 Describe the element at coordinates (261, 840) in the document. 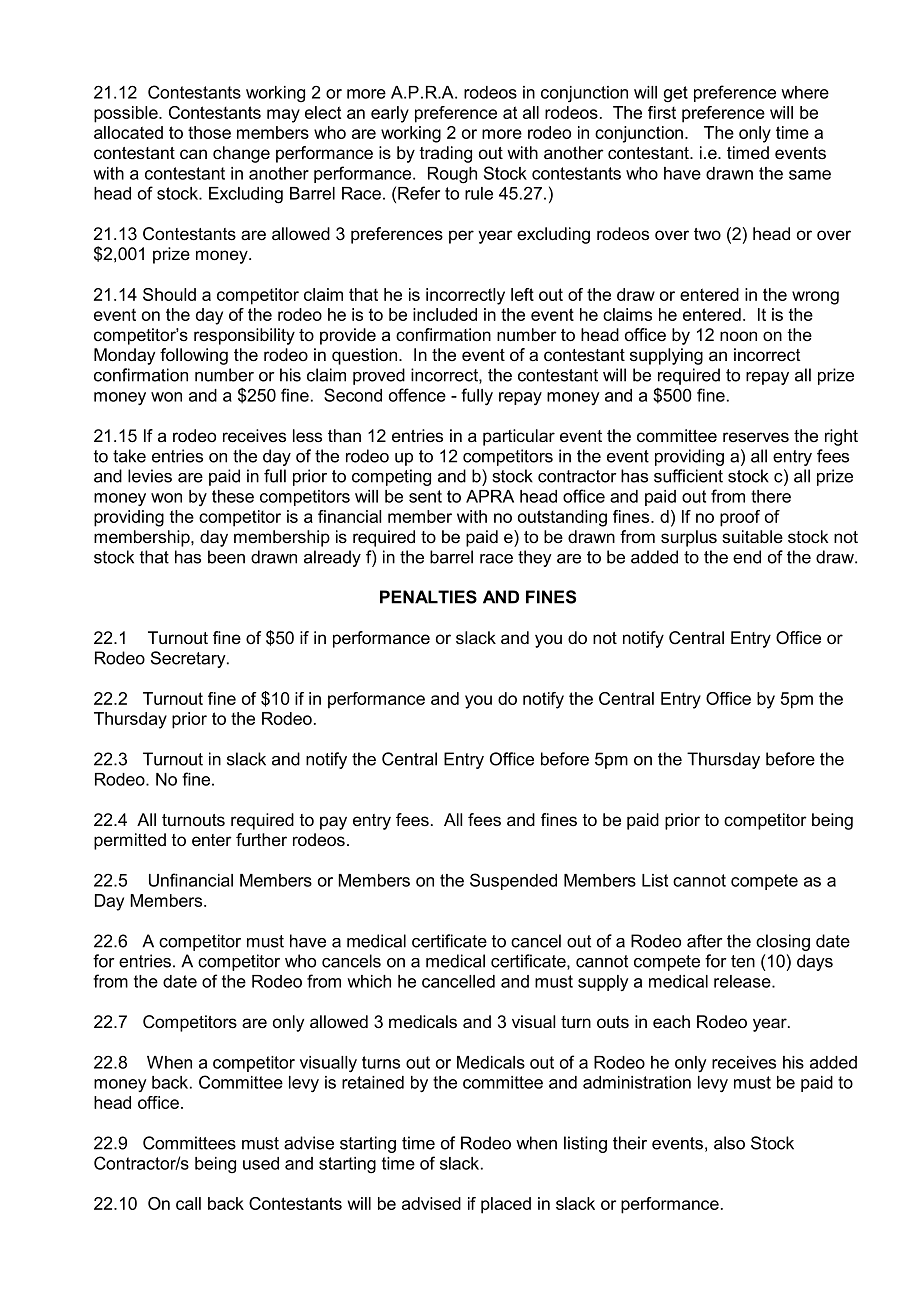

I see `further` at that location.
